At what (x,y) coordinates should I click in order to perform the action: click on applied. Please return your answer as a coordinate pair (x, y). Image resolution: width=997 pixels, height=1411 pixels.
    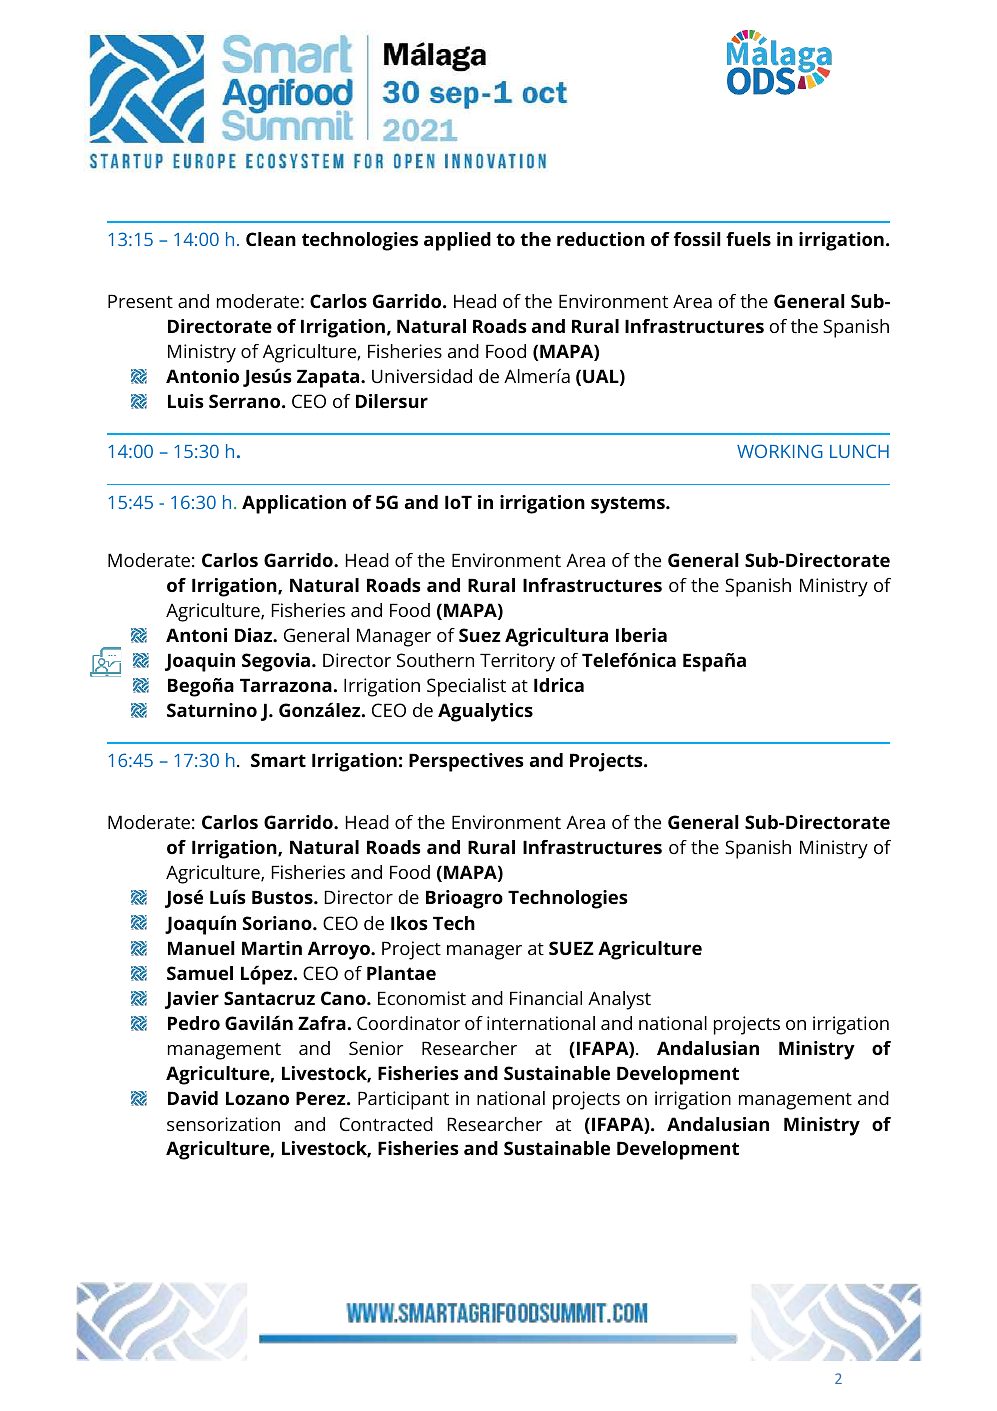
    Looking at the image, I should click on (457, 241).
